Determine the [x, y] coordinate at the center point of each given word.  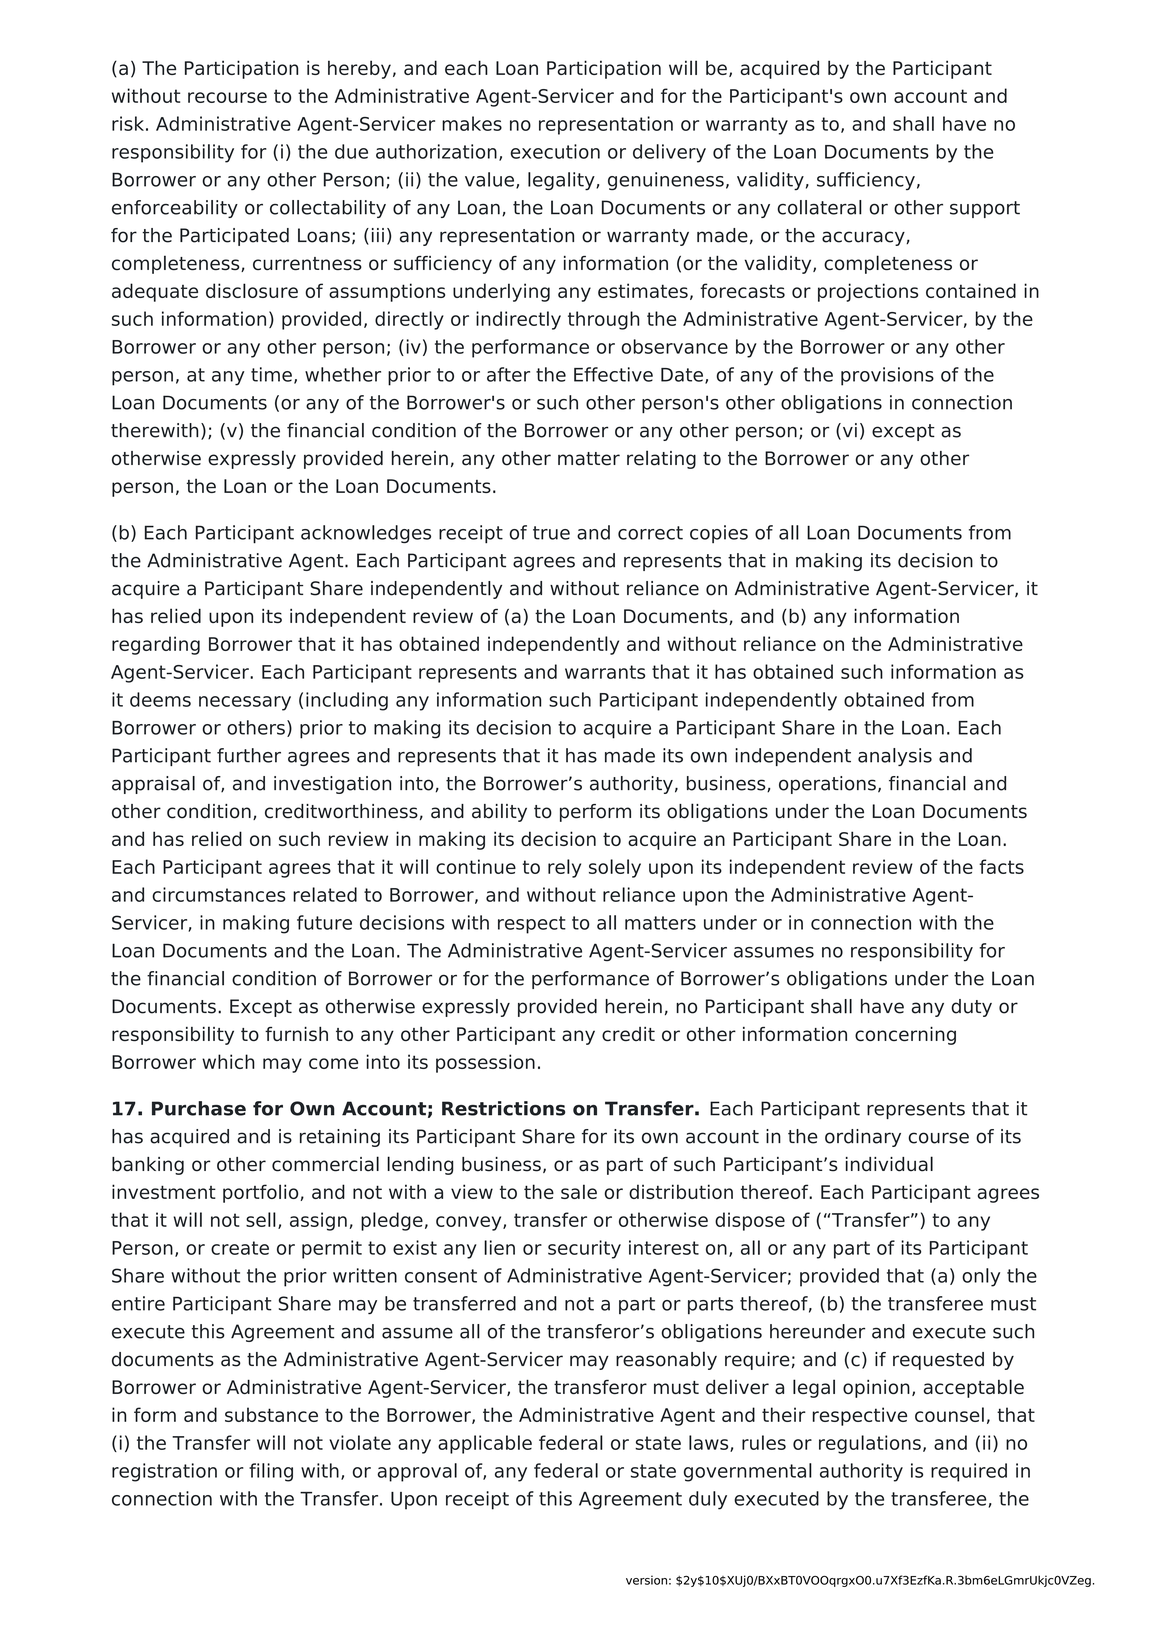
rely [564, 868]
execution [555, 151]
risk [128, 123]
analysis [895, 757]
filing [271, 1472]
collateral [819, 207]
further [249, 755]
